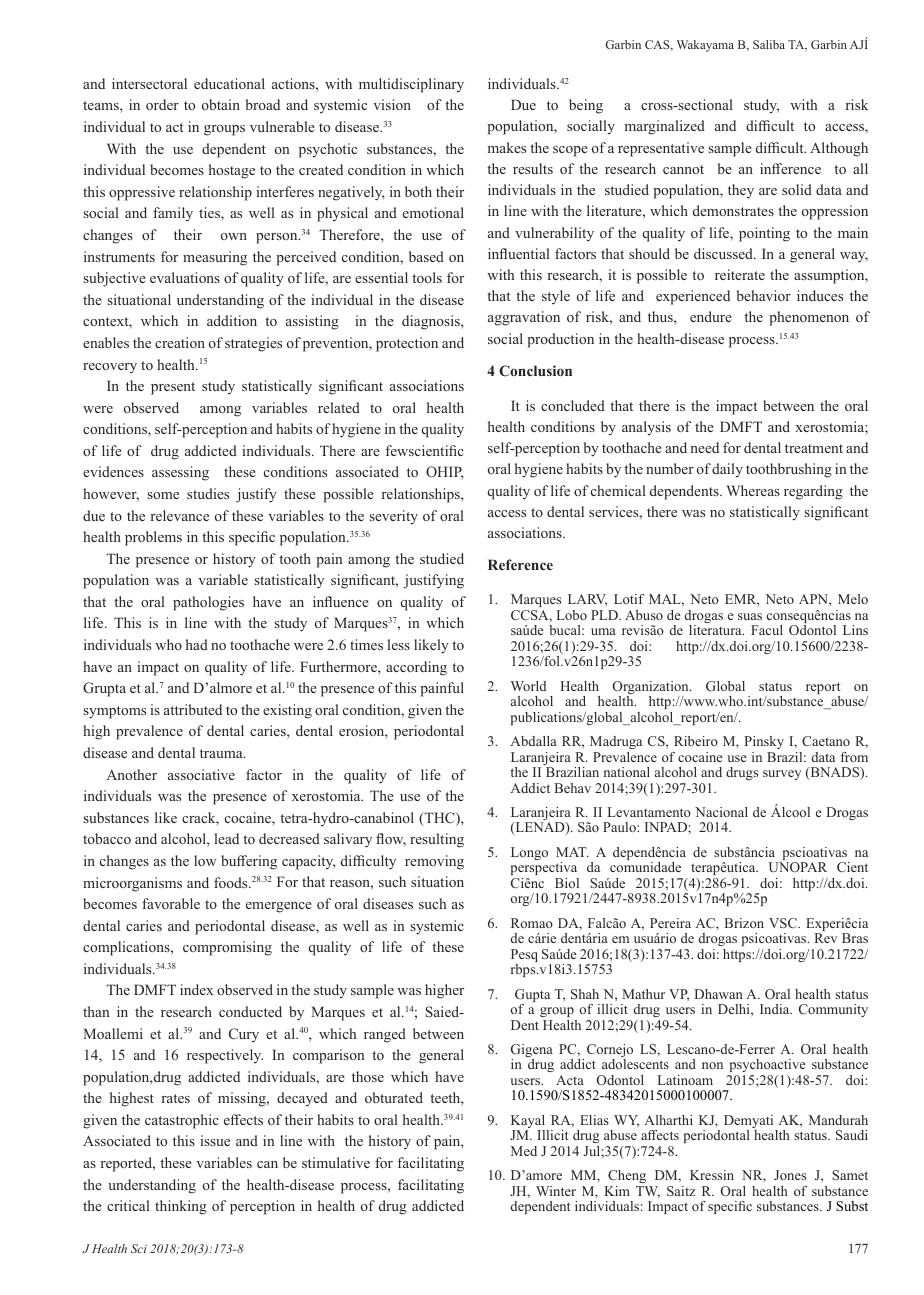 Image resolution: width=924 pixels, height=1295 pixels. Describe the element at coordinates (670, 923) in the page. I see `Pereira` at that location.
